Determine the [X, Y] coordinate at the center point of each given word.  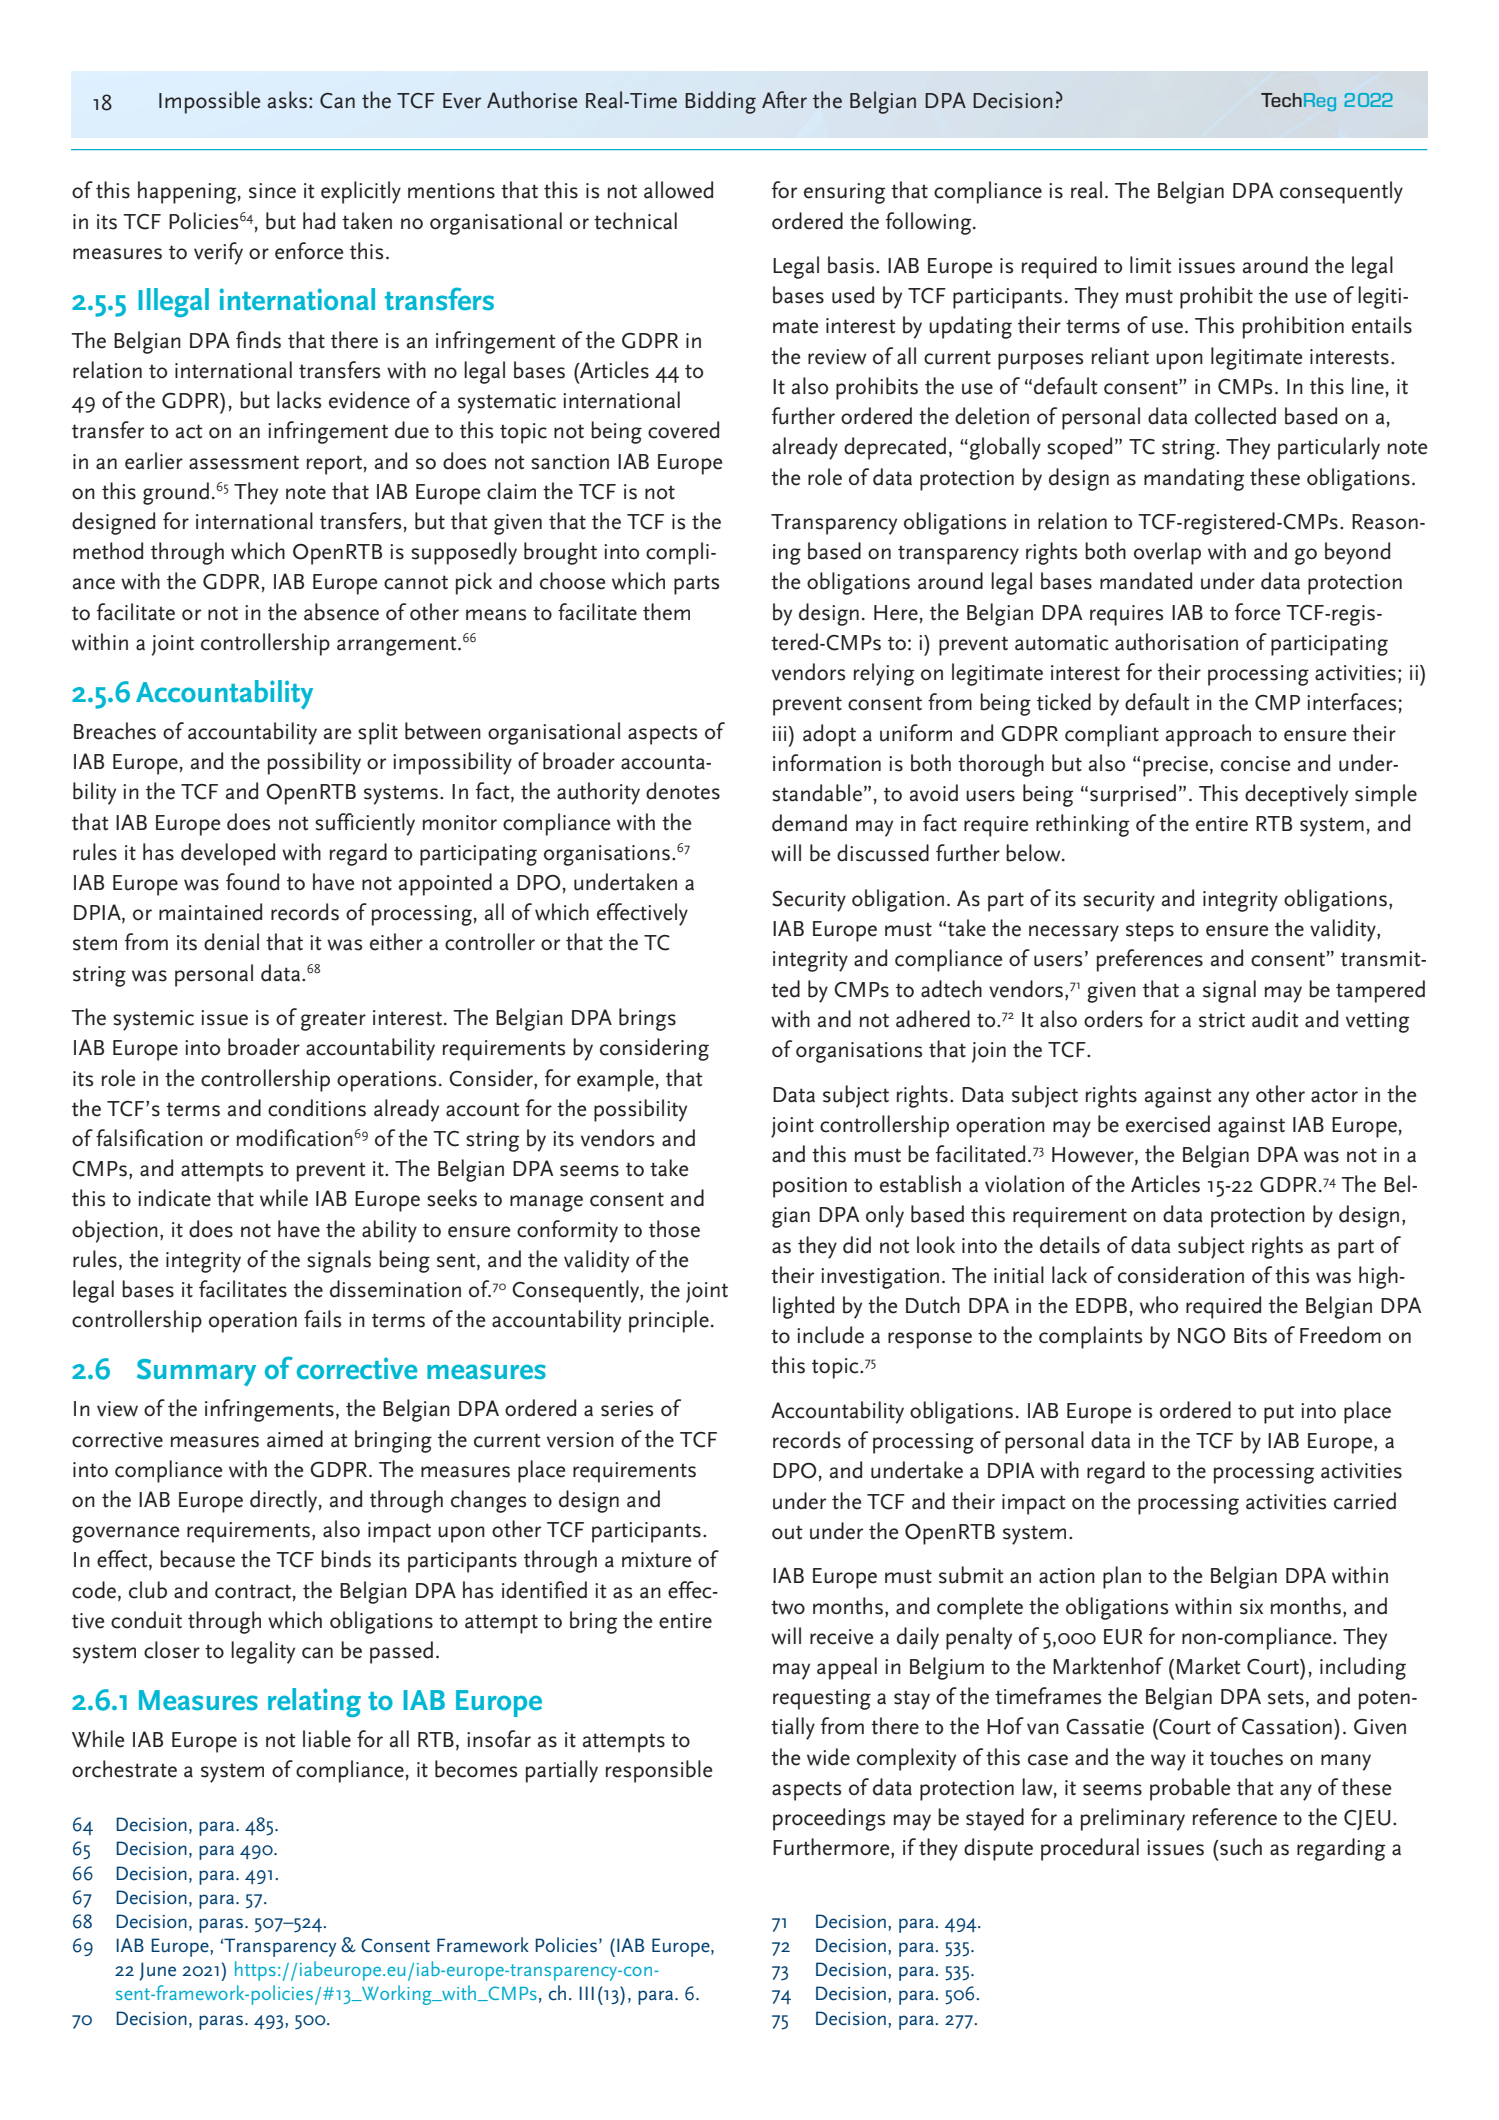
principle [669, 1321]
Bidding [720, 102]
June [157, 1971]
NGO [1202, 1335]
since [272, 191]
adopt [829, 735]
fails [322, 1319]
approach [1208, 735]
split [378, 733]
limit [1151, 265]
